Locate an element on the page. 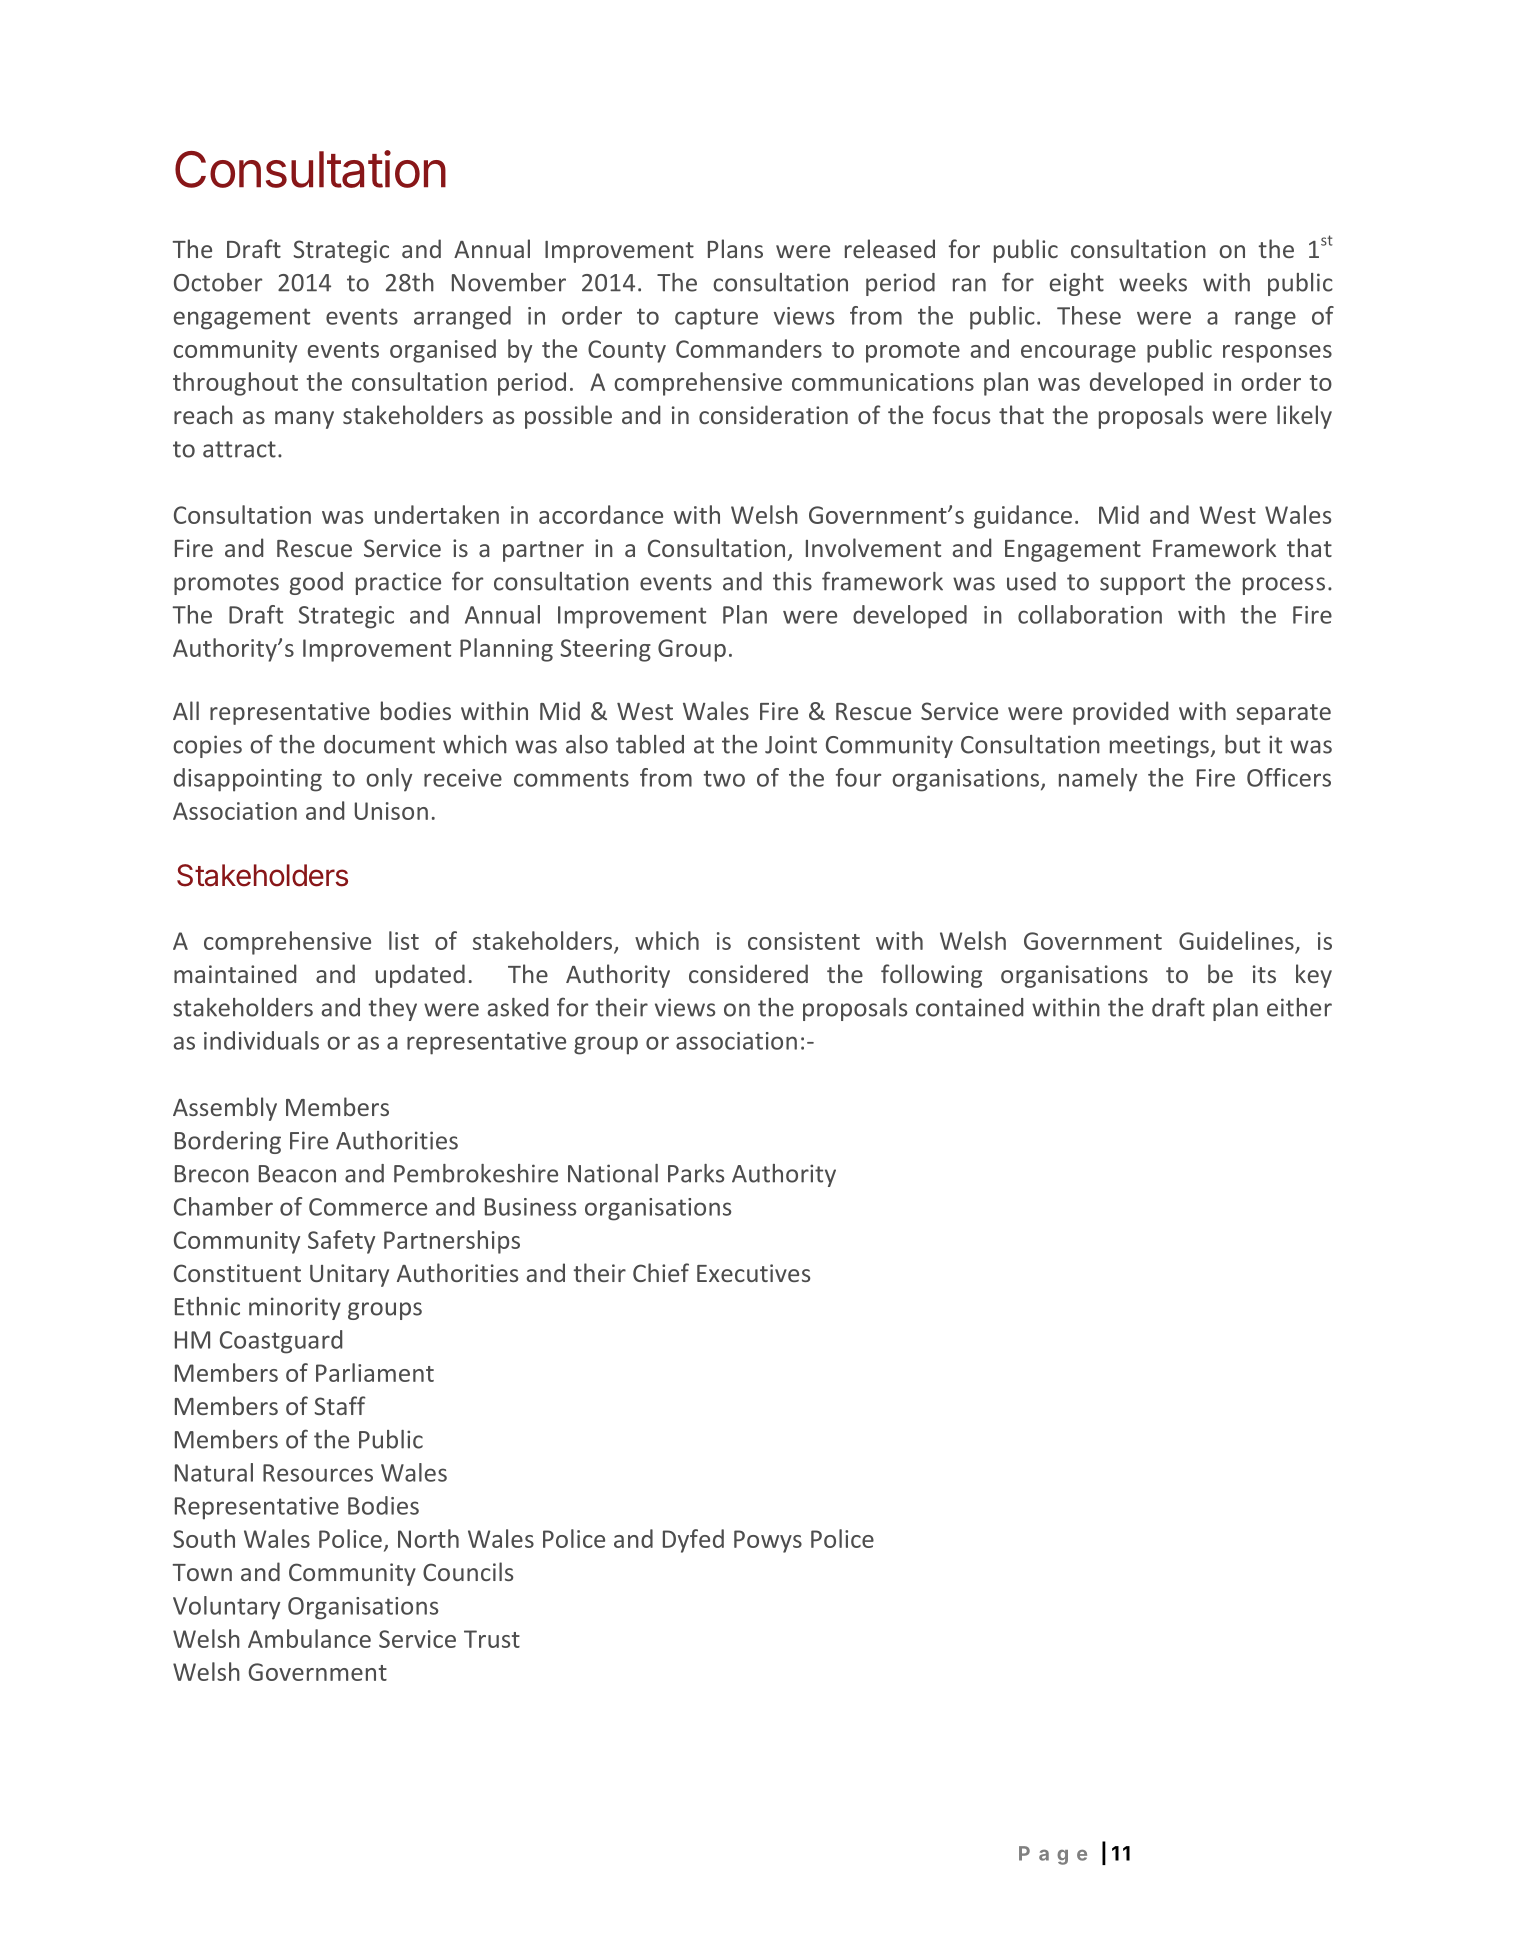 The image size is (1515, 1960). Ambulance is located at coordinates (309, 1638).
